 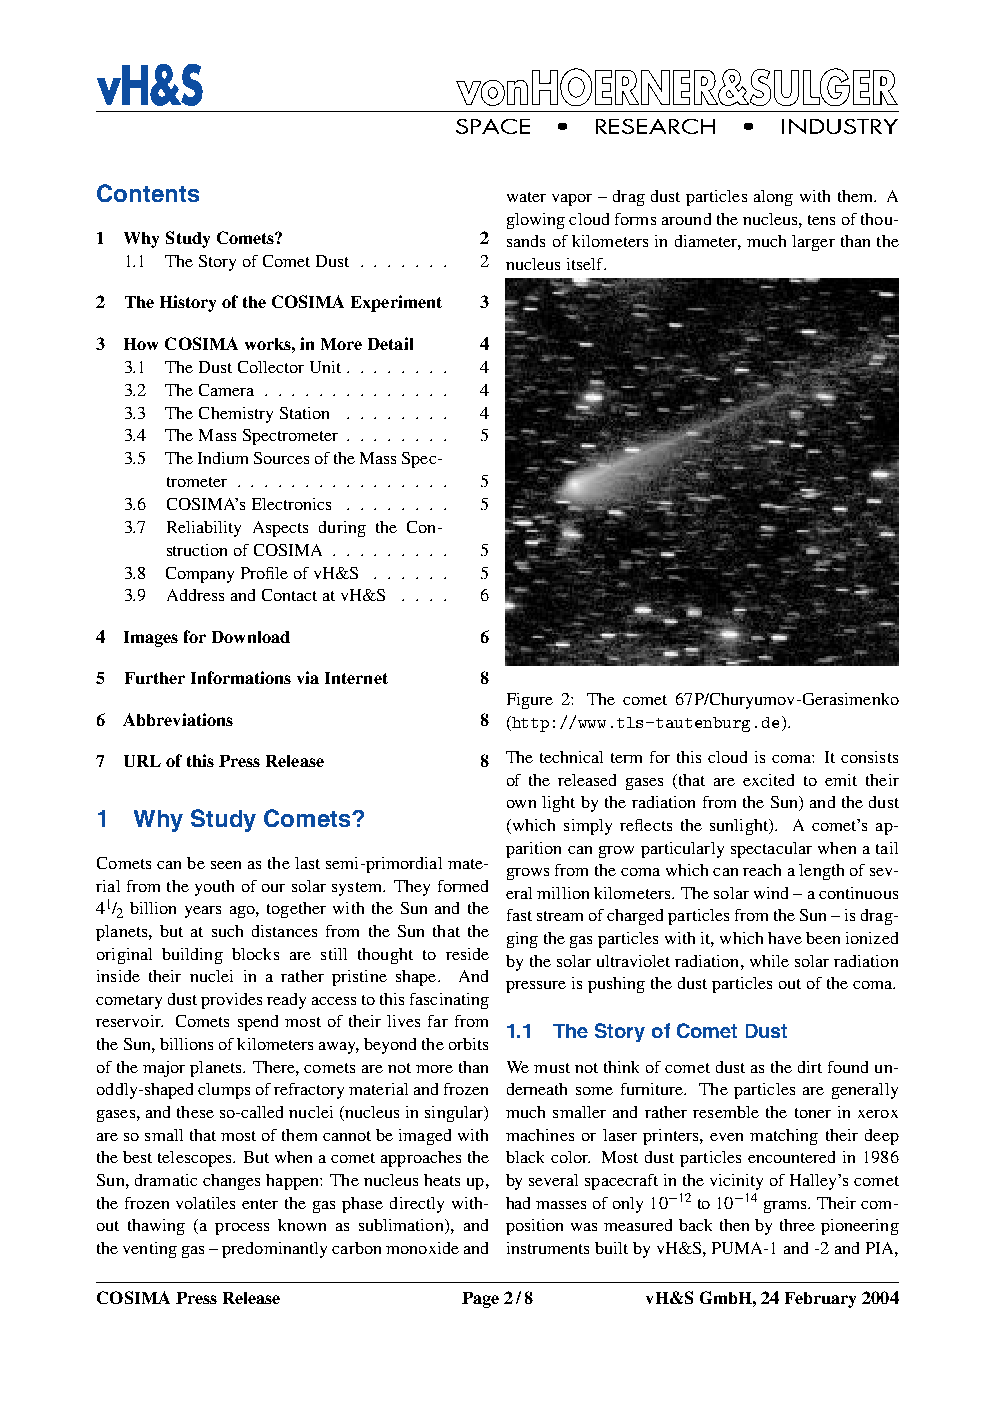 What do you see at coordinates (148, 193) in the document?
I see `Contents` at bounding box center [148, 193].
